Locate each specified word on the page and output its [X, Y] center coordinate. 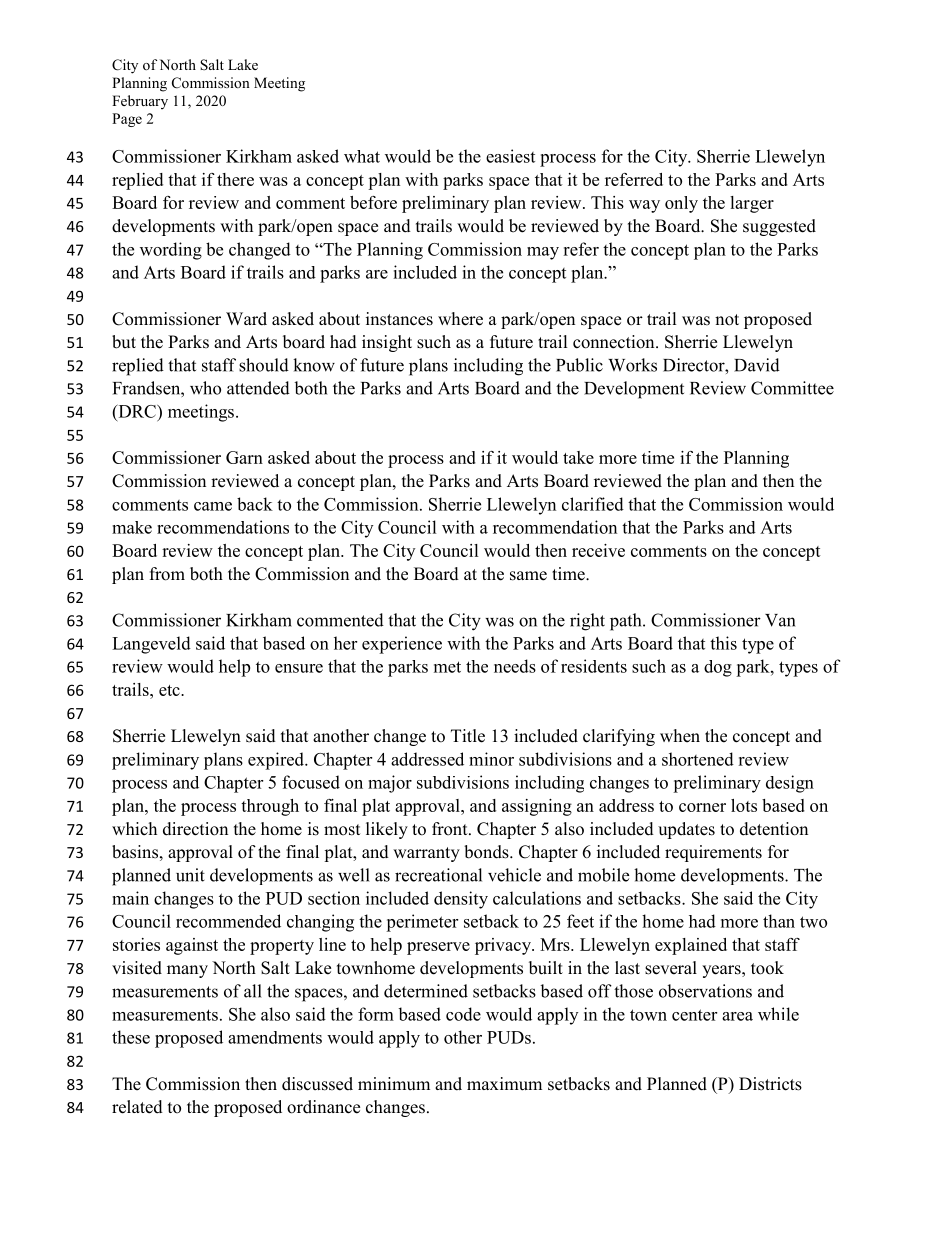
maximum [504, 1084]
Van [780, 620]
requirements [713, 853]
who [205, 388]
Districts [770, 1084]
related [137, 1107]
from [167, 574]
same [528, 576]
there [235, 179]
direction [195, 829]
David [757, 365]
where [460, 319]
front [451, 829]
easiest [510, 156]
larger [752, 204]
